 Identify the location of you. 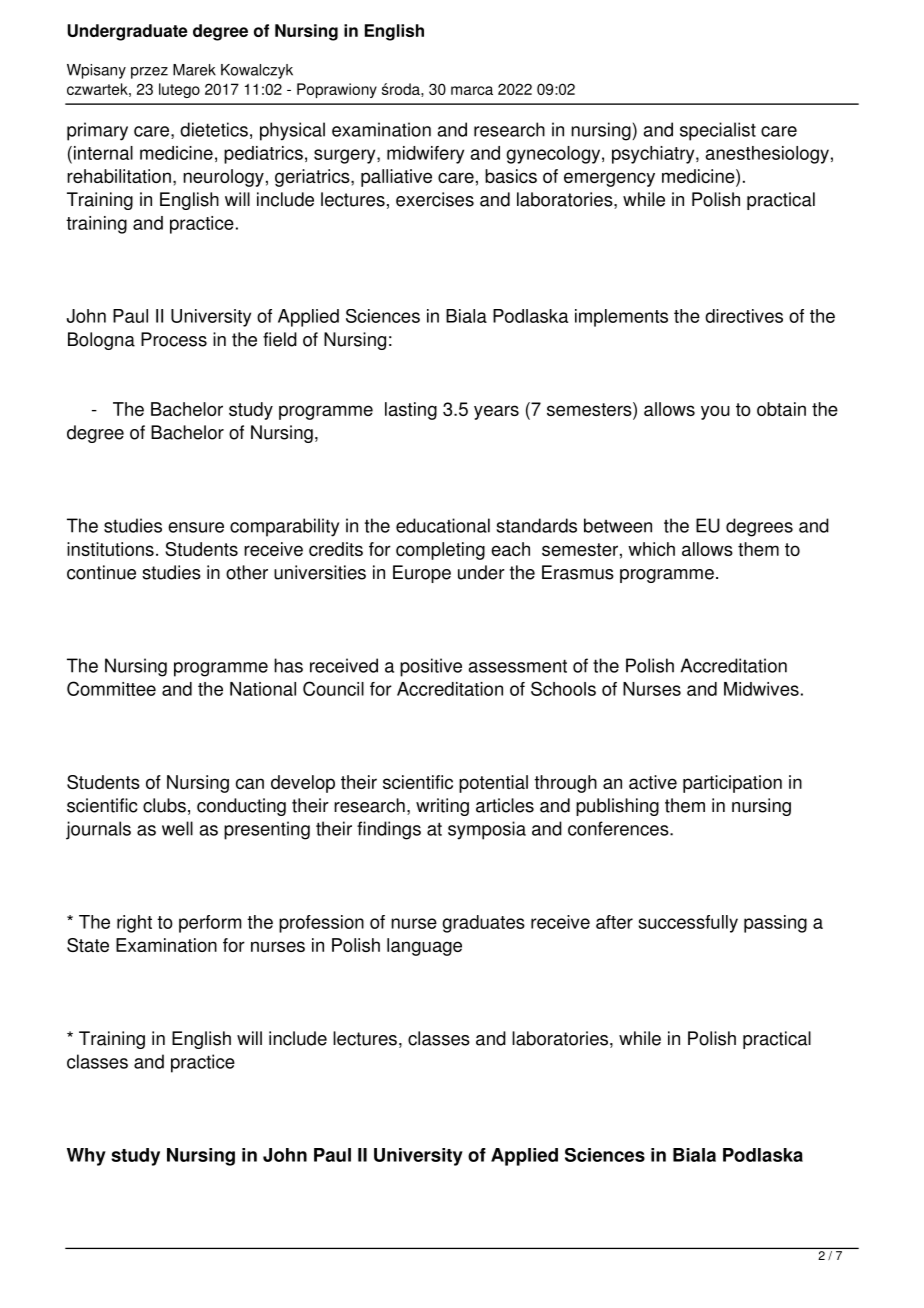
(715, 412).
